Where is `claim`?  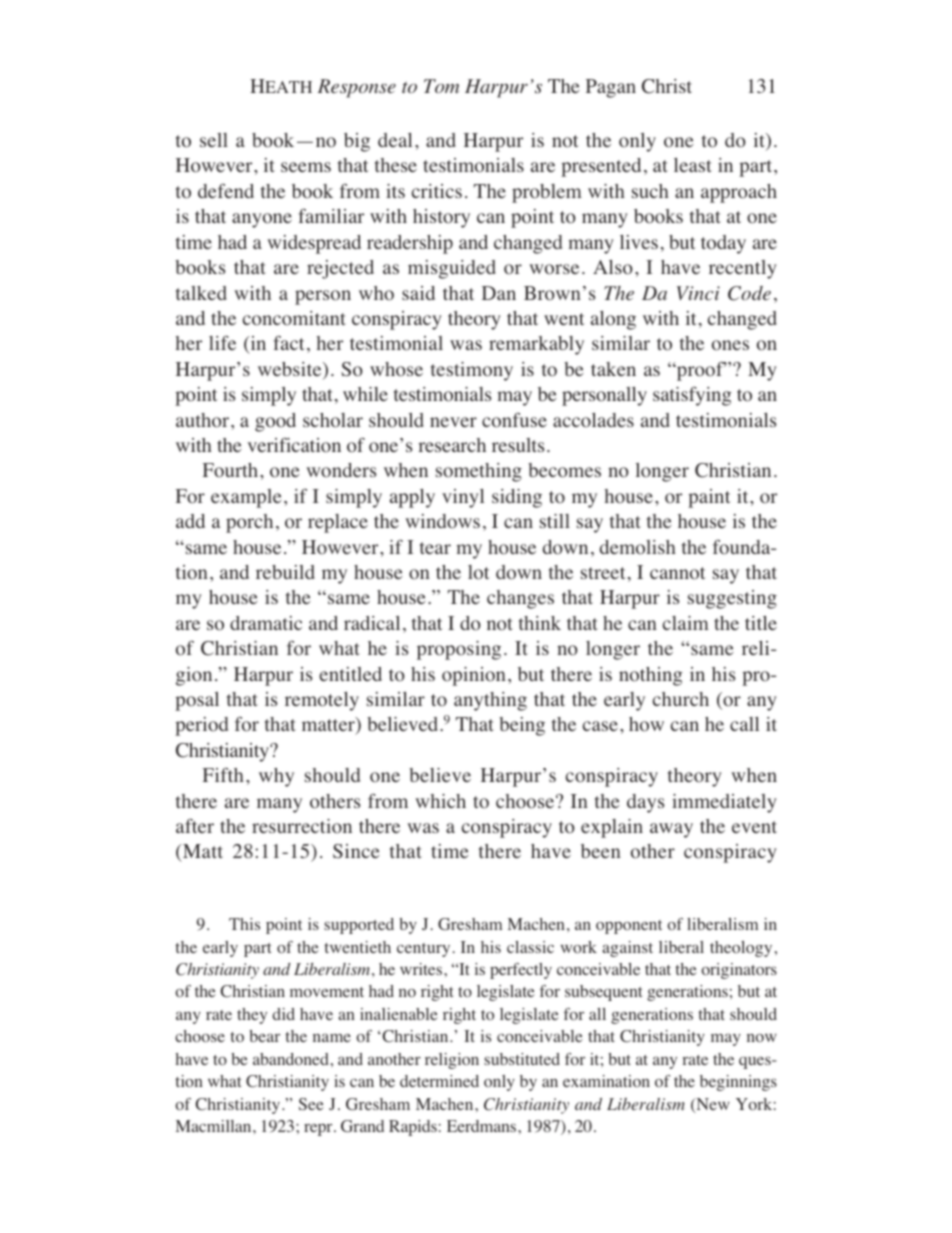
claim is located at coordinates (685, 623).
